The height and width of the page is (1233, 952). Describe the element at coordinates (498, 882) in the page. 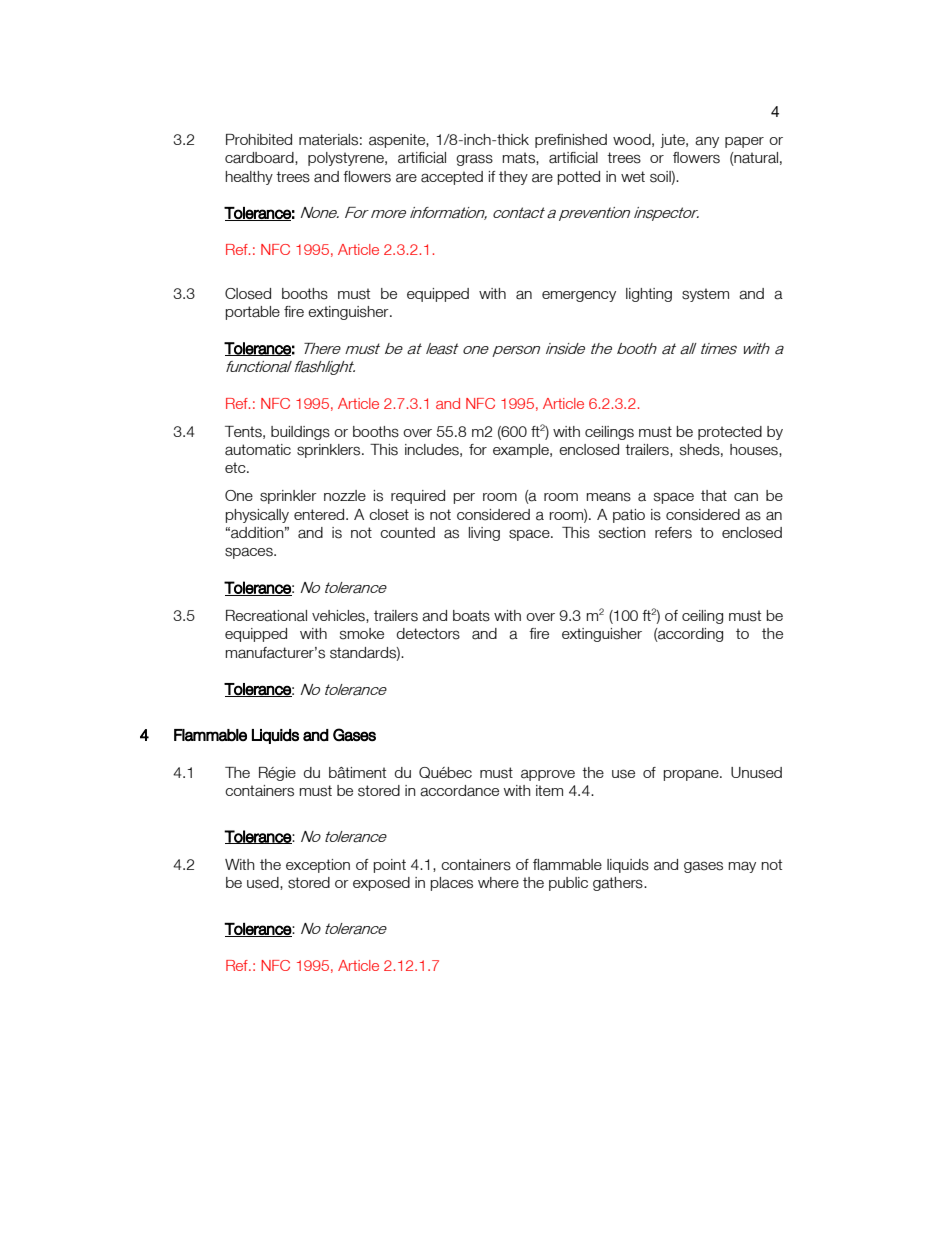

I see `where` at that location.
